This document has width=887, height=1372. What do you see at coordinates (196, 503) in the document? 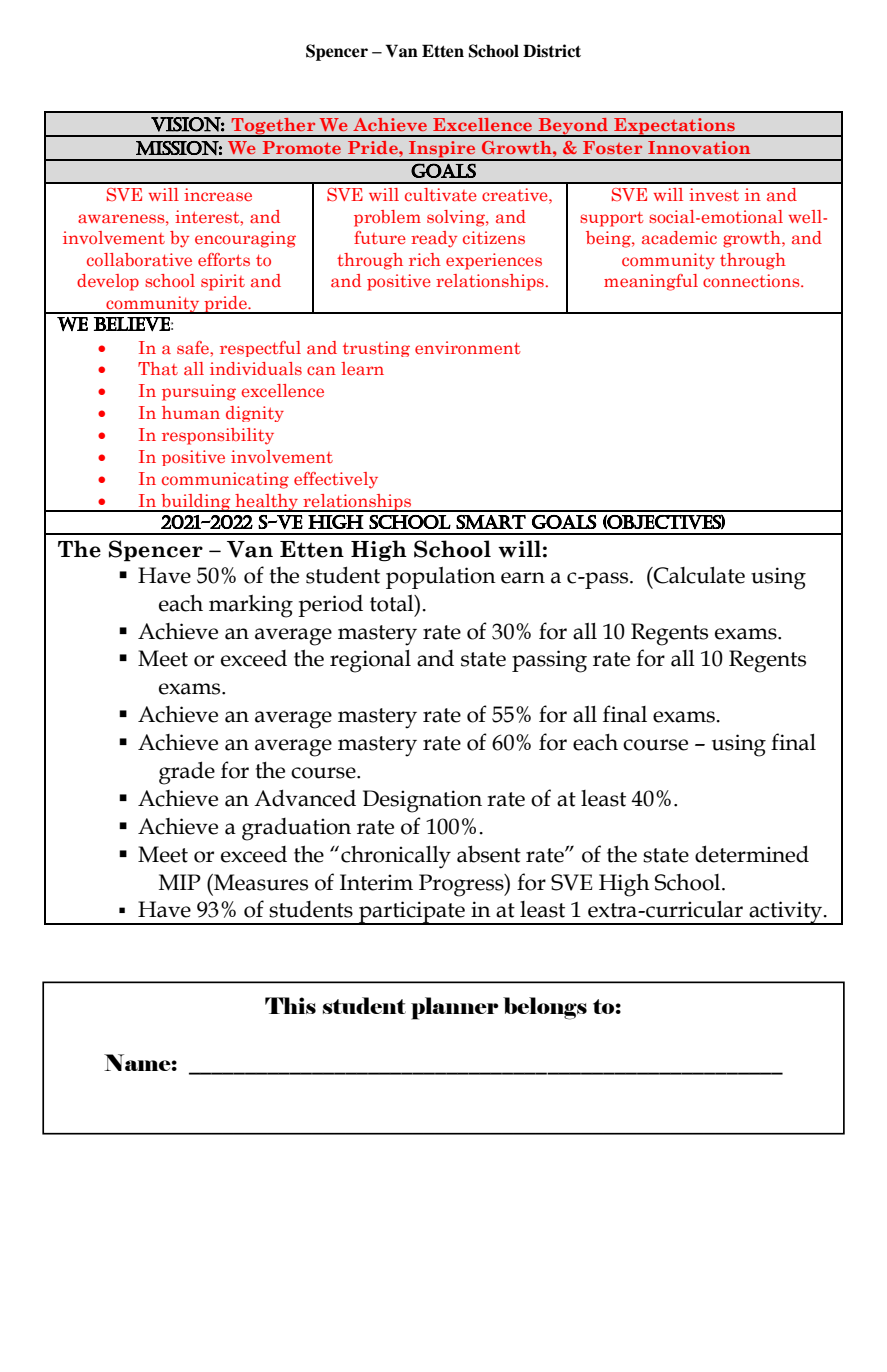
I see `building` at bounding box center [196, 503].
